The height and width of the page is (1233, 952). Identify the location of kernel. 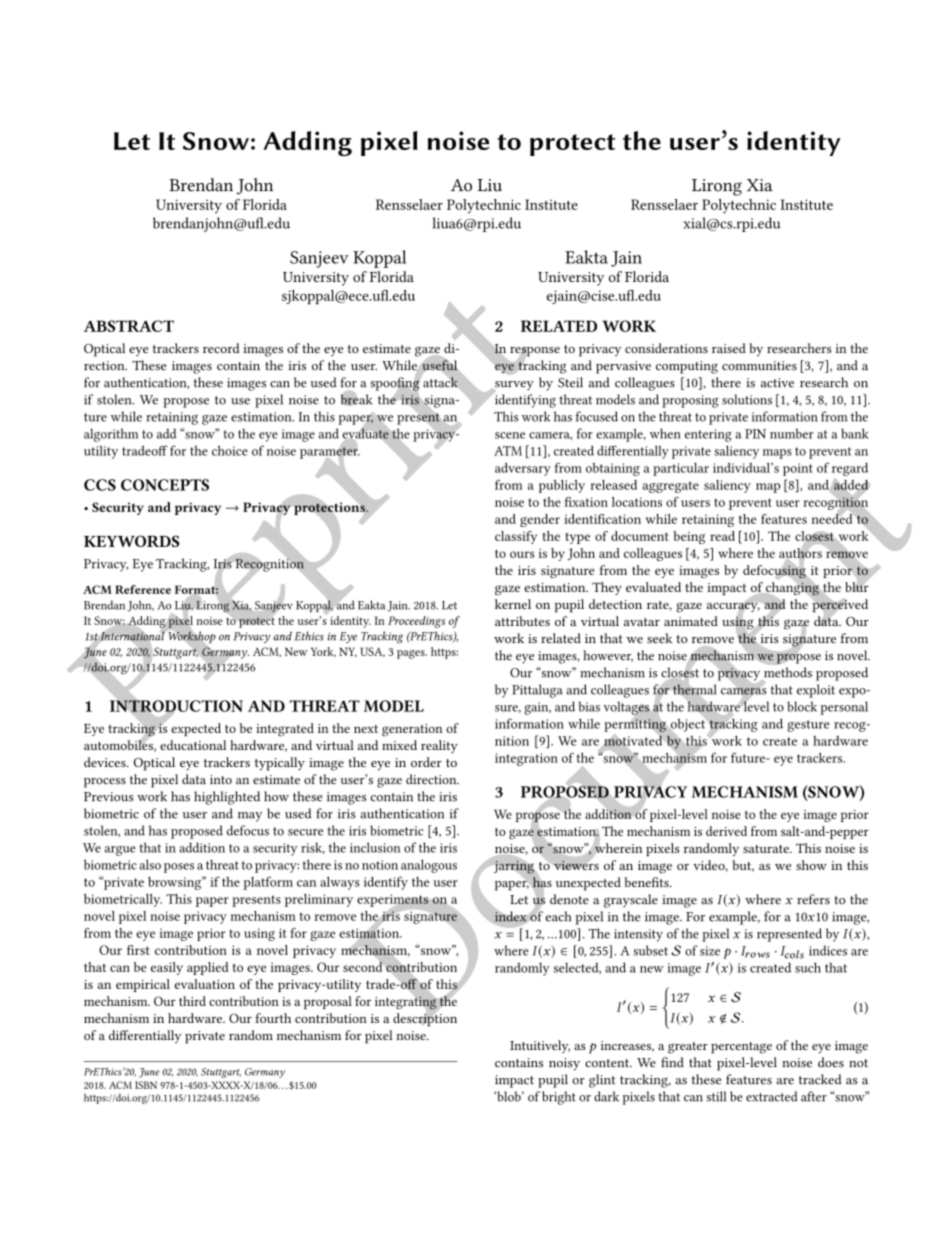
(513, 604).
